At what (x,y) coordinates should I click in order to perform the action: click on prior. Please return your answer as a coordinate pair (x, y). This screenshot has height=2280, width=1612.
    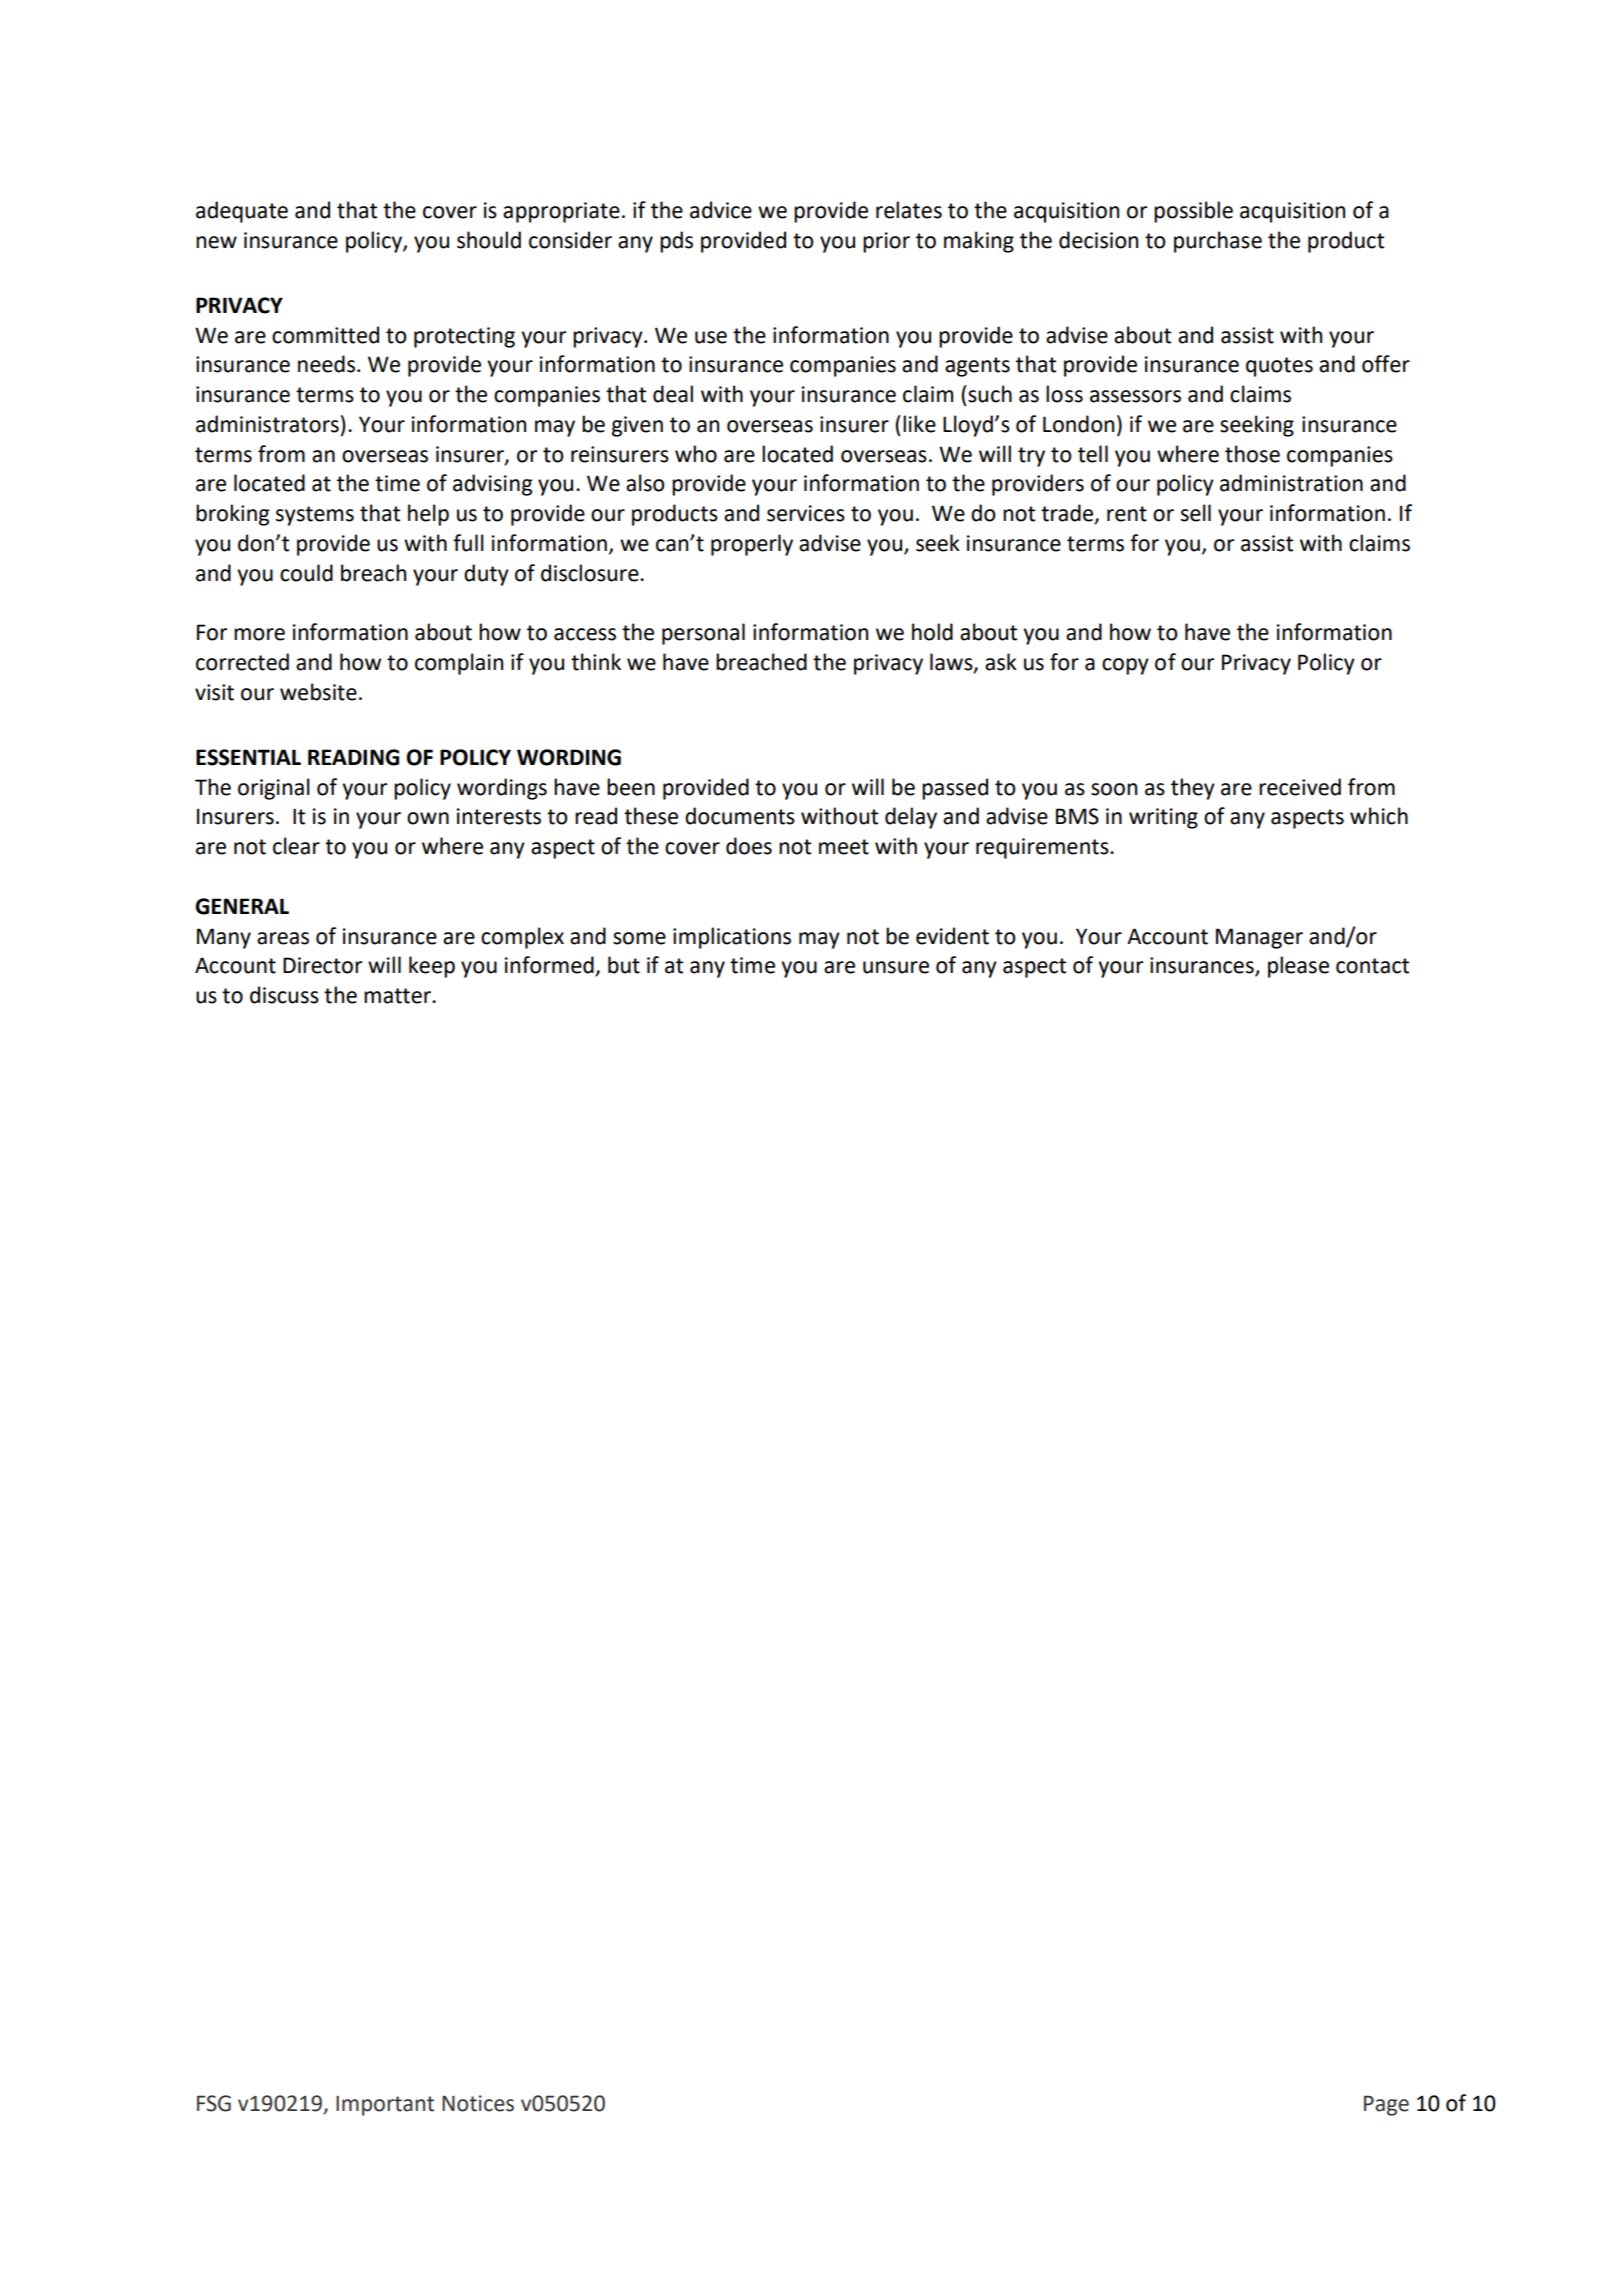
    Looking at the image, I should click on (886, 242).
